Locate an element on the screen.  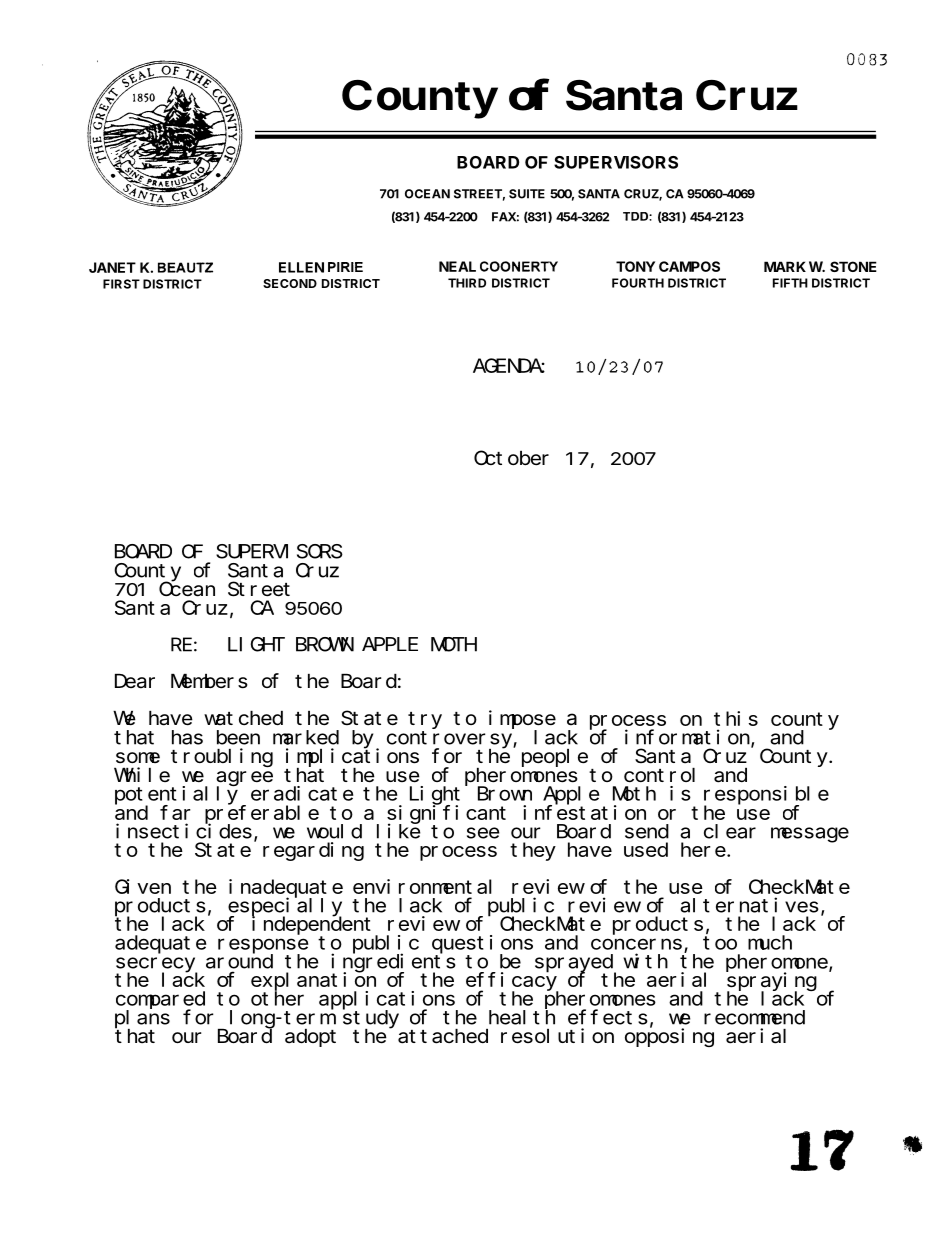
CAMPOS is located at coordinates (689, 266).
